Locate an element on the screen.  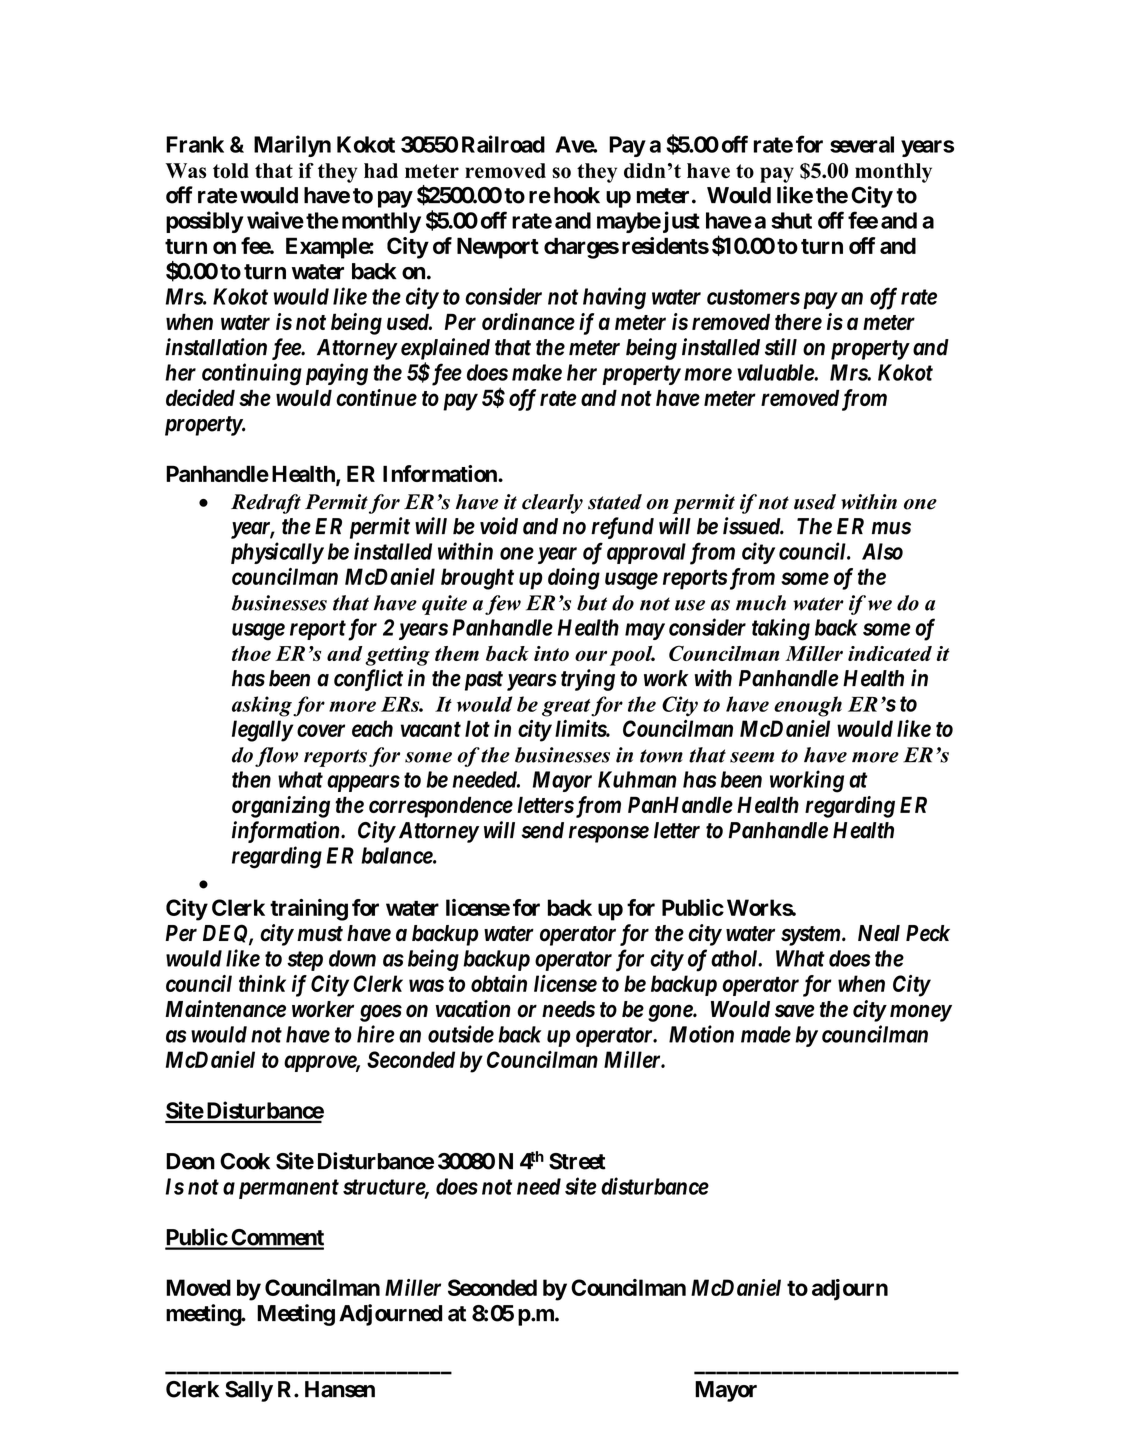
hook is located at coordinates (577, 195).
